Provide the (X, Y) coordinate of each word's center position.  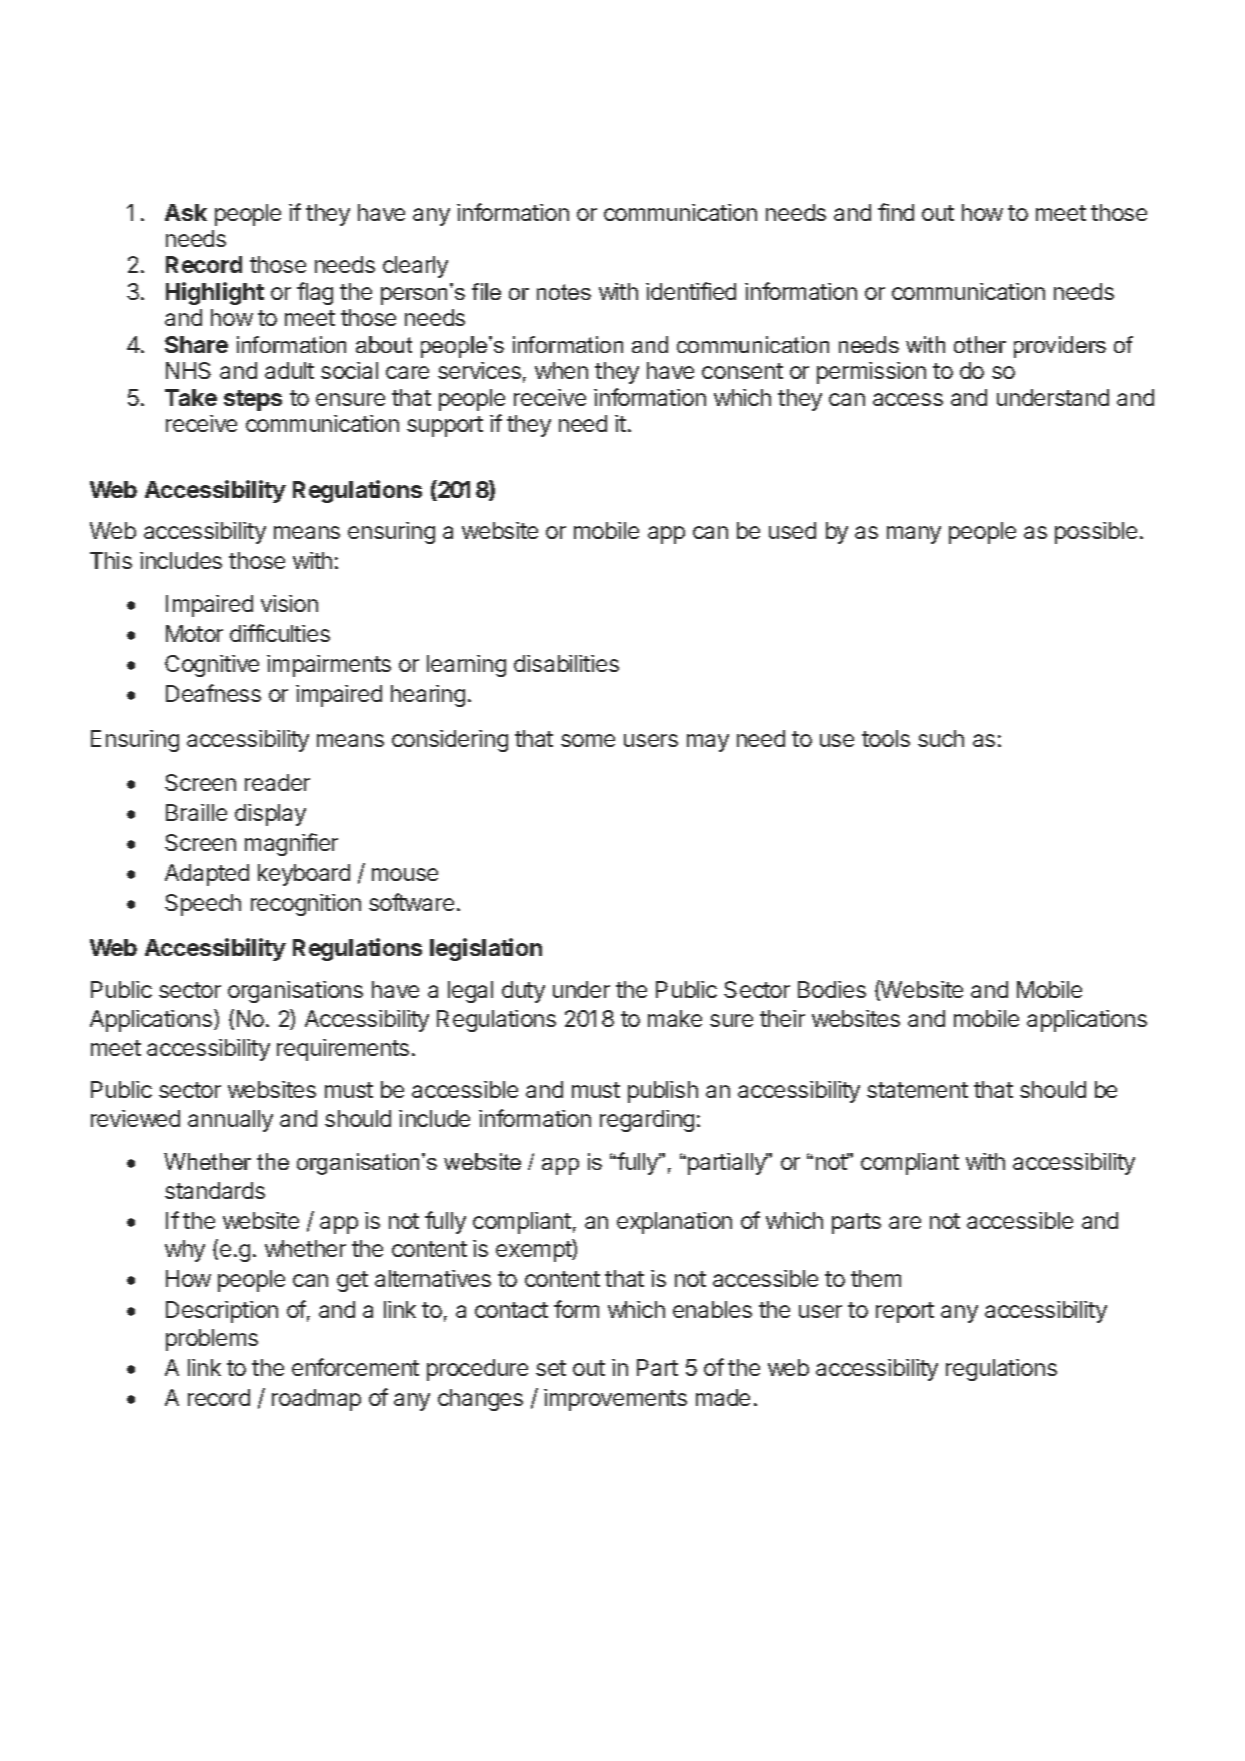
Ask (186, 212)
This (111, 560)
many (914, 535)
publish (663, 1092)
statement (917, 1090)
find (896, 212)
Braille (196, 812)
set (551, 1368)
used (792, 530)
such (941, 738)
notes (564, 292)
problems (212, 1340)
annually (230, 1121)
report (905, 1312)
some (588, 740)
